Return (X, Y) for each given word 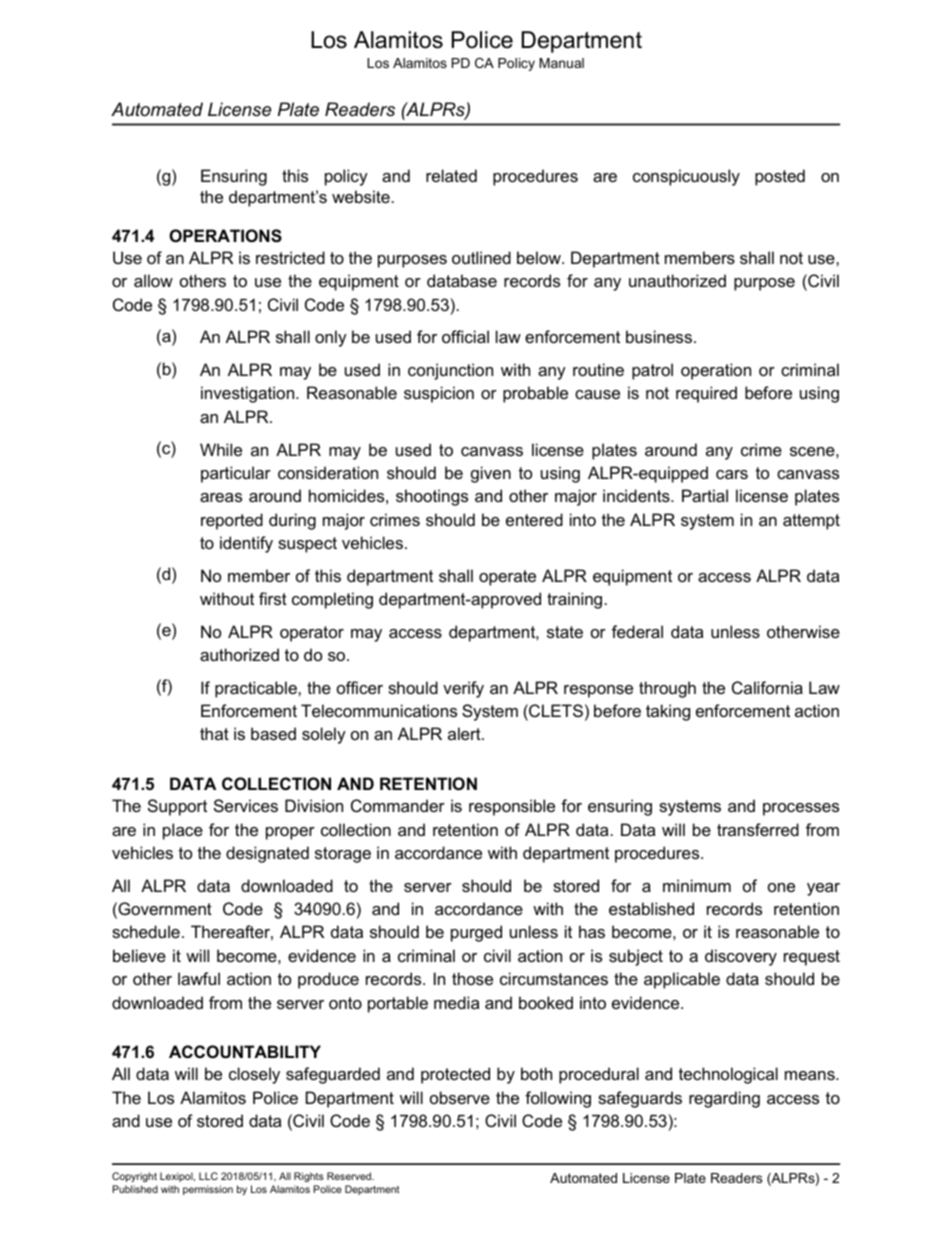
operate (507, 578)
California (767, 687)
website (361, 196)
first (273, 598)
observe (460, 1097)
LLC (208, 1176)
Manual (561, 63)
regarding (724, 1099)
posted (780, 177)
